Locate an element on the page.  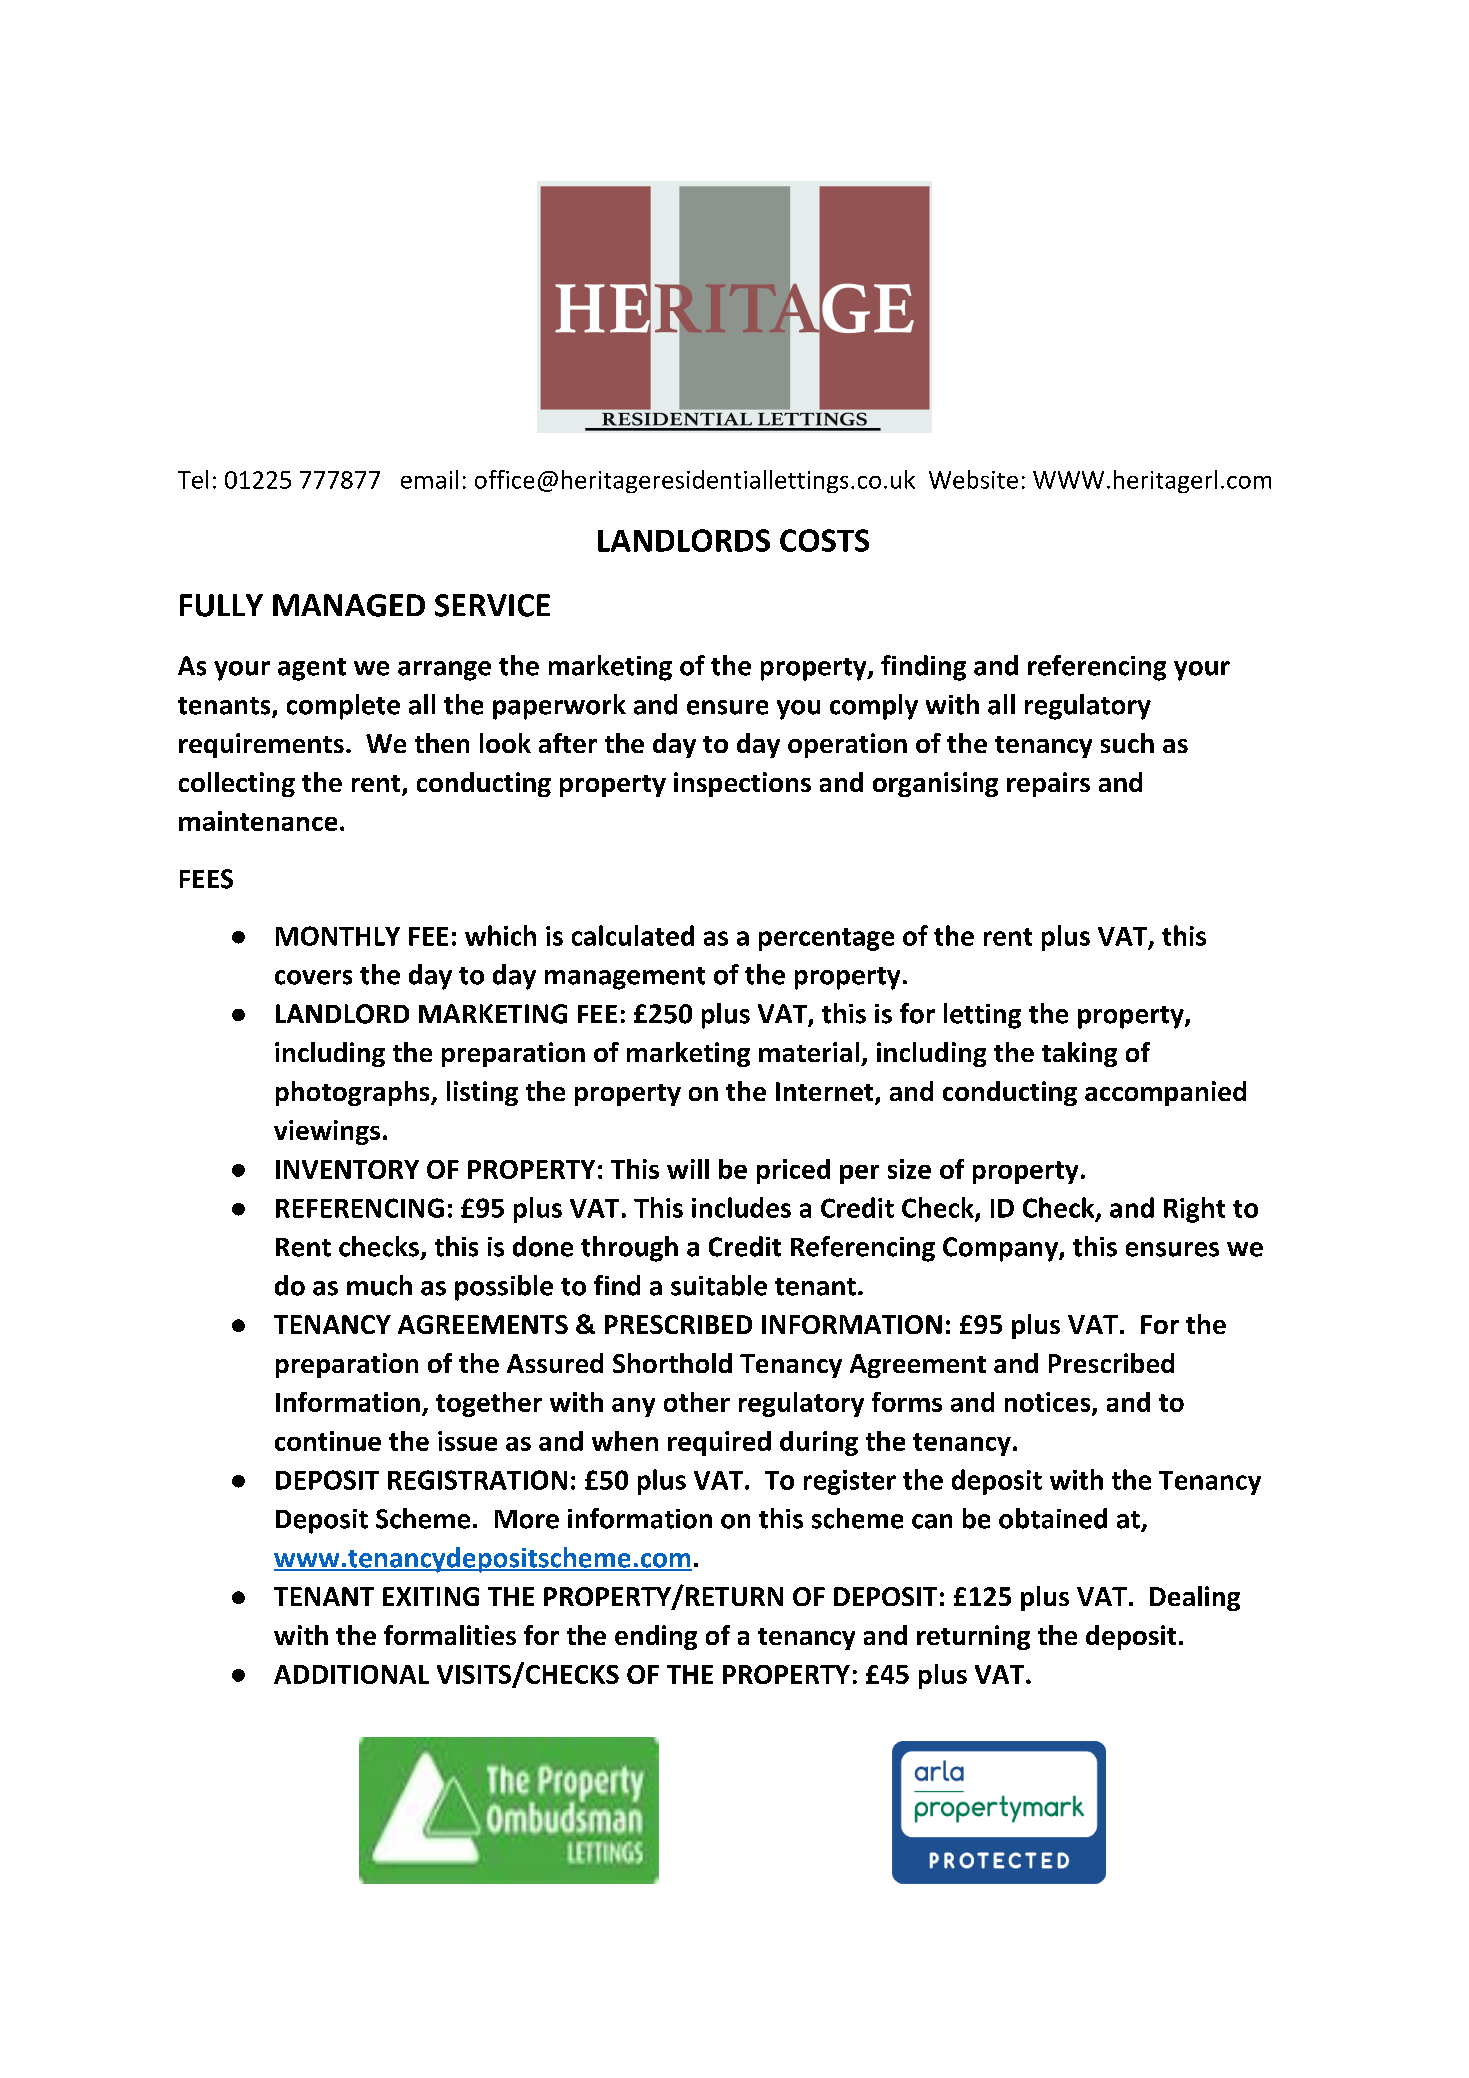
Website is located at coordinates (973, 479).
